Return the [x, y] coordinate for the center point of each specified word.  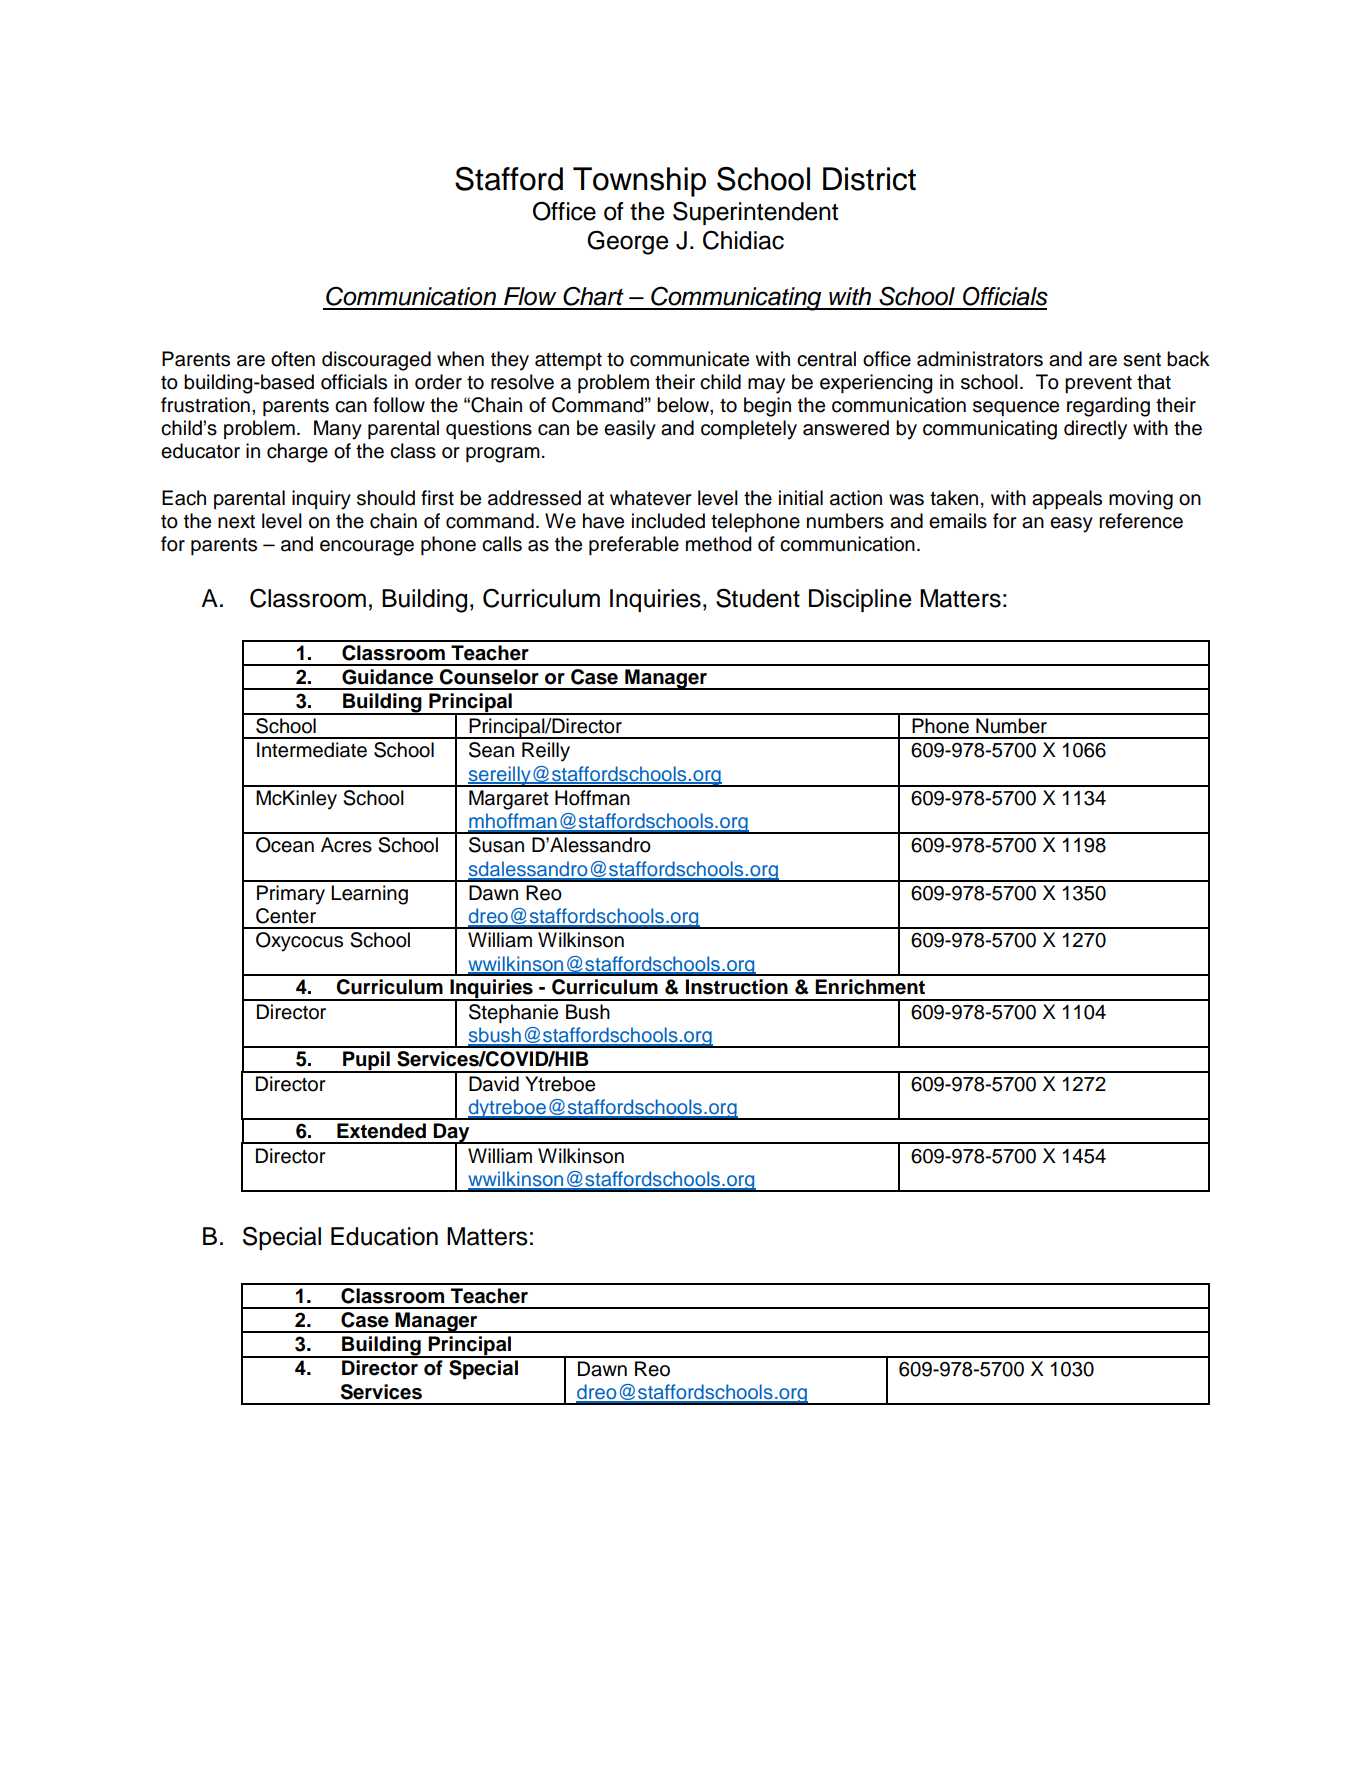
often [293, 359]
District [869, 179]
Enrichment [870, 987]
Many [338, 430]
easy [1071, 525]
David [494, 1084]
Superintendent [755, 213]
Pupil [366, 1062]
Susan [496, 845]
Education [384, 1236]
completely [749, 430]
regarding [1108, 407]
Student [758, 598]
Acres [346, 845]
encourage [367, 548]
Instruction [737, 987]
